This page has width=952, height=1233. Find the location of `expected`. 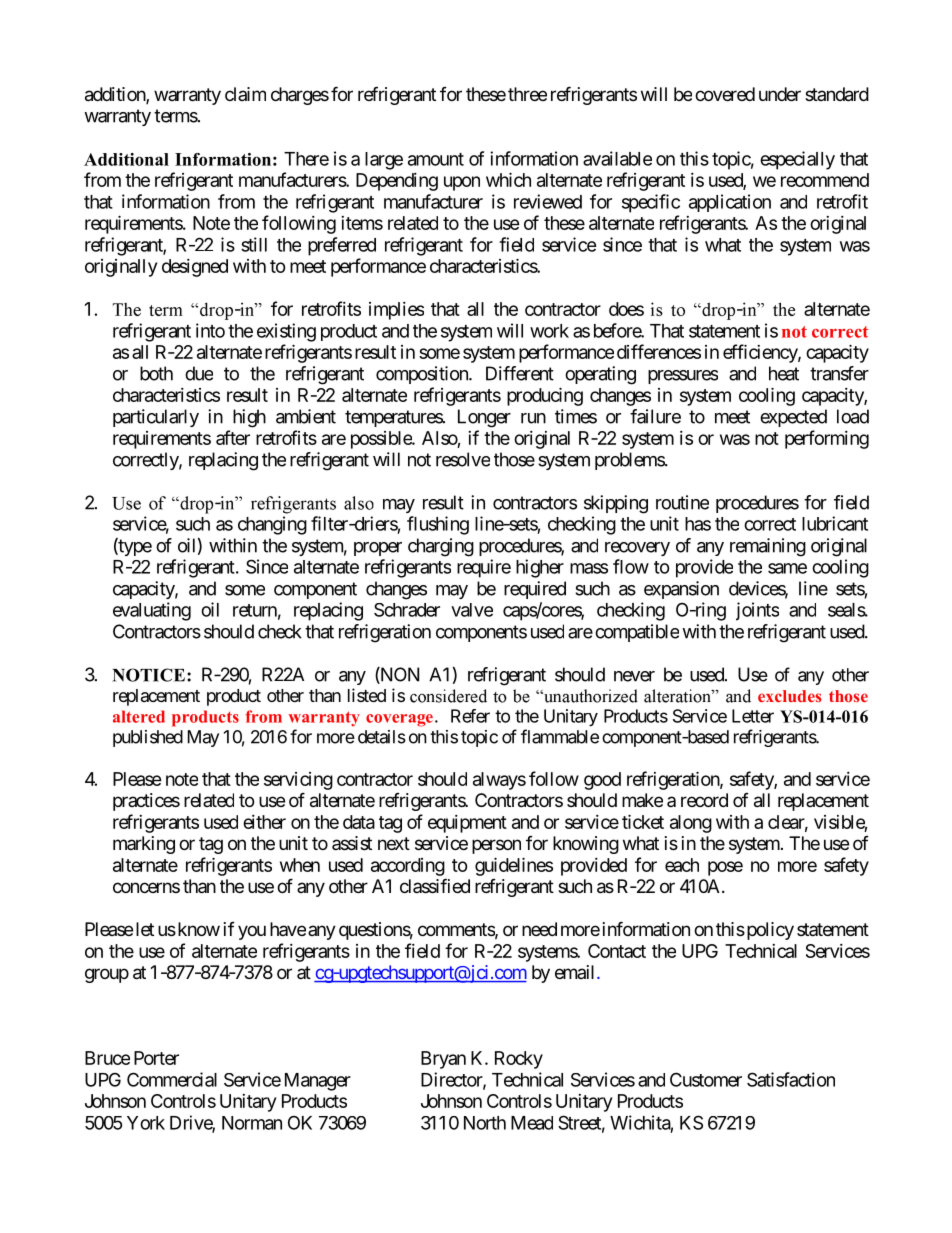

expected is located at coordinates (793, 418).
